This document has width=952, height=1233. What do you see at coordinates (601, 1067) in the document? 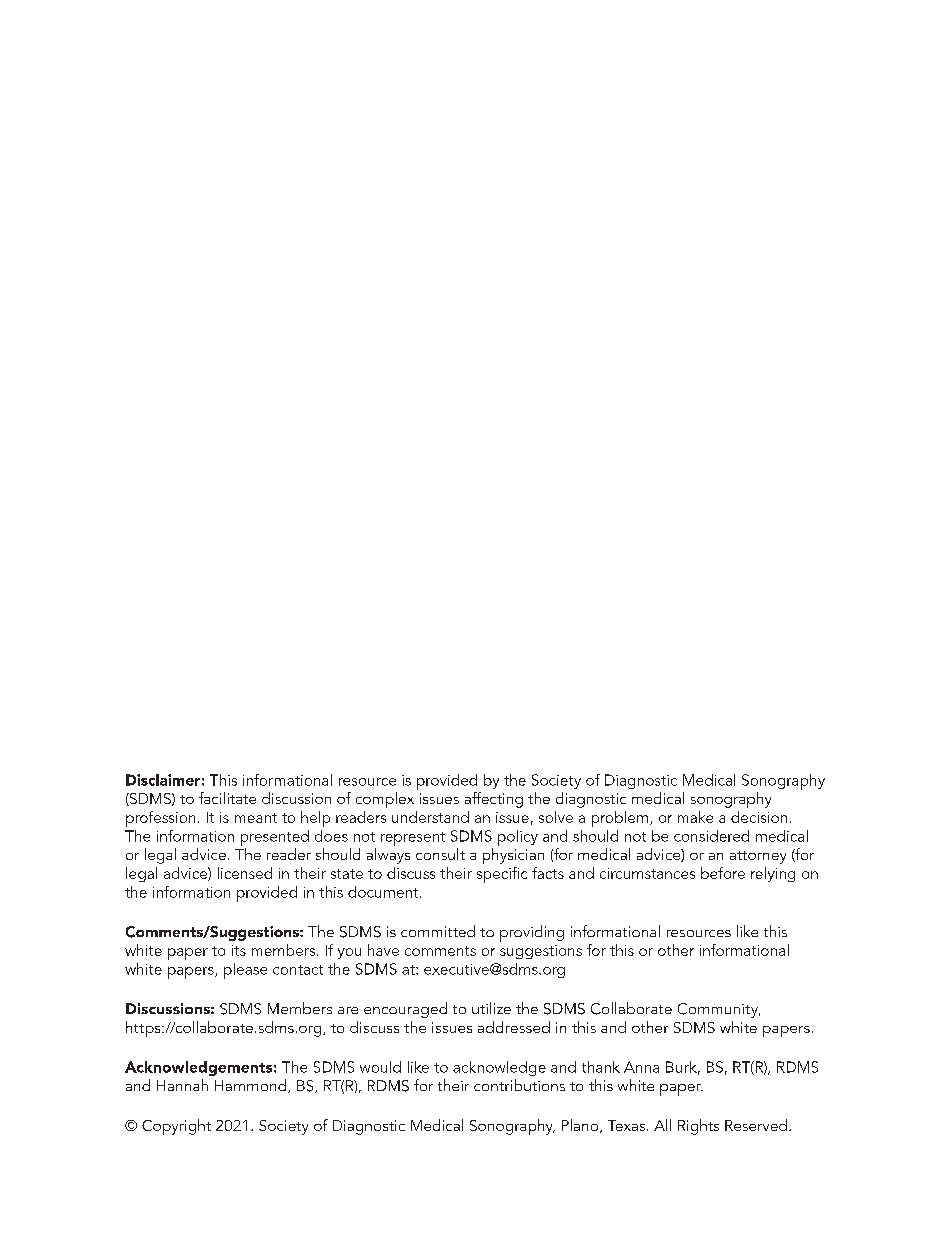
I see `thank` at bounding box center [601, 1067].
